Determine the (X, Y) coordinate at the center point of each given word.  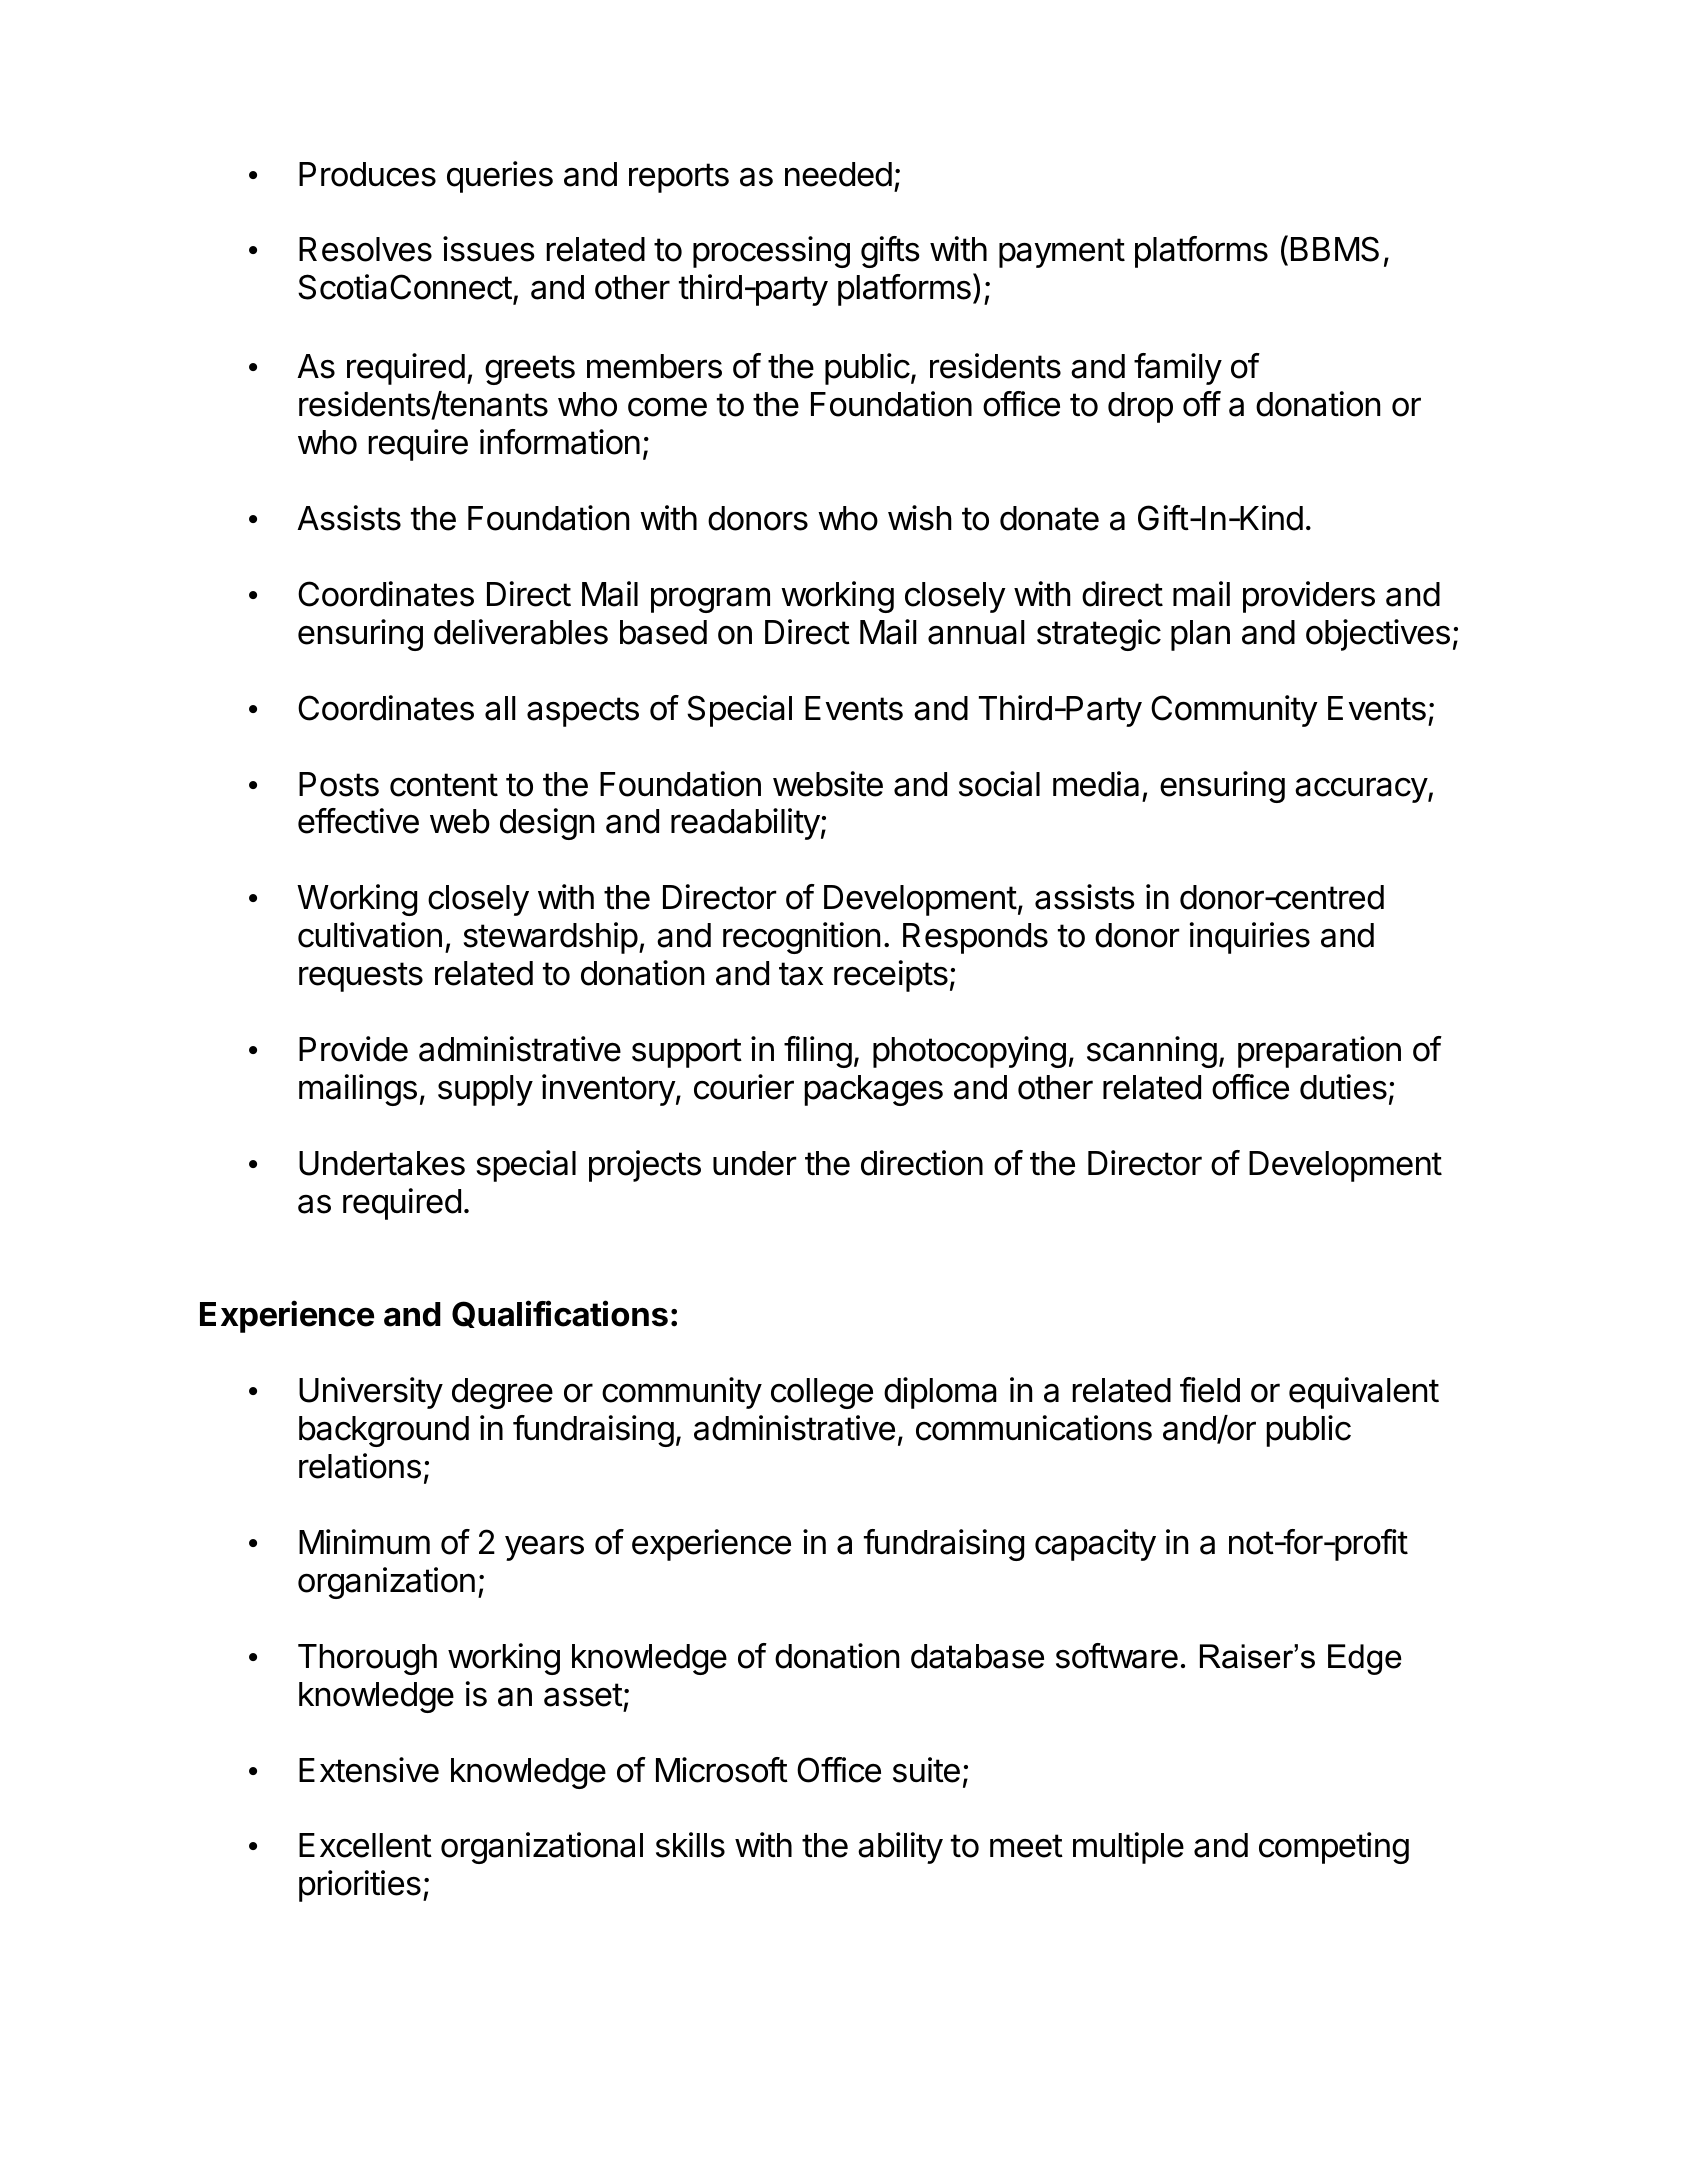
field (1210, 1390)
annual (976, 632)
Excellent (365, 1845)
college (822, 1393)
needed (838, 174)
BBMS (1335, 249)
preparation (1319, 1052)
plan (1200, 635)
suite (926, 1770)
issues (489, 249)
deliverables (521, 632)
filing (818, 1052)
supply (485, 1090)
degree (502, 1393)
